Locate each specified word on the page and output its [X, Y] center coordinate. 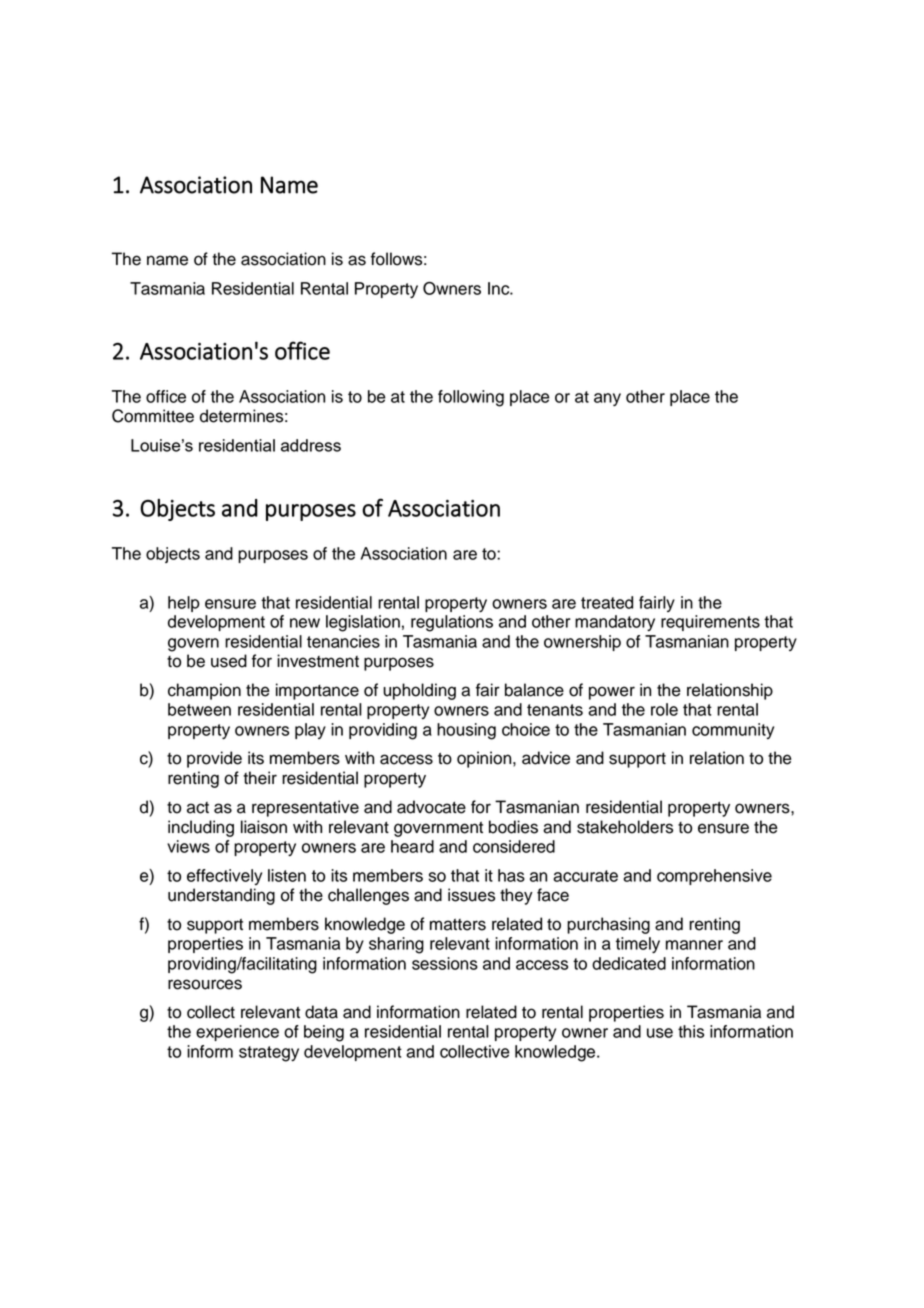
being [324, 1033]
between [199, 709]
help [184, 604]
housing [466, 731]
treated [607, 602]
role [664, 709]
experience [237, 1033]
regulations [452, 623]
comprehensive [714, 877]
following [471, 398]
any [607, 399]
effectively [224, 877]
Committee [153, 416]
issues [471, 895]
